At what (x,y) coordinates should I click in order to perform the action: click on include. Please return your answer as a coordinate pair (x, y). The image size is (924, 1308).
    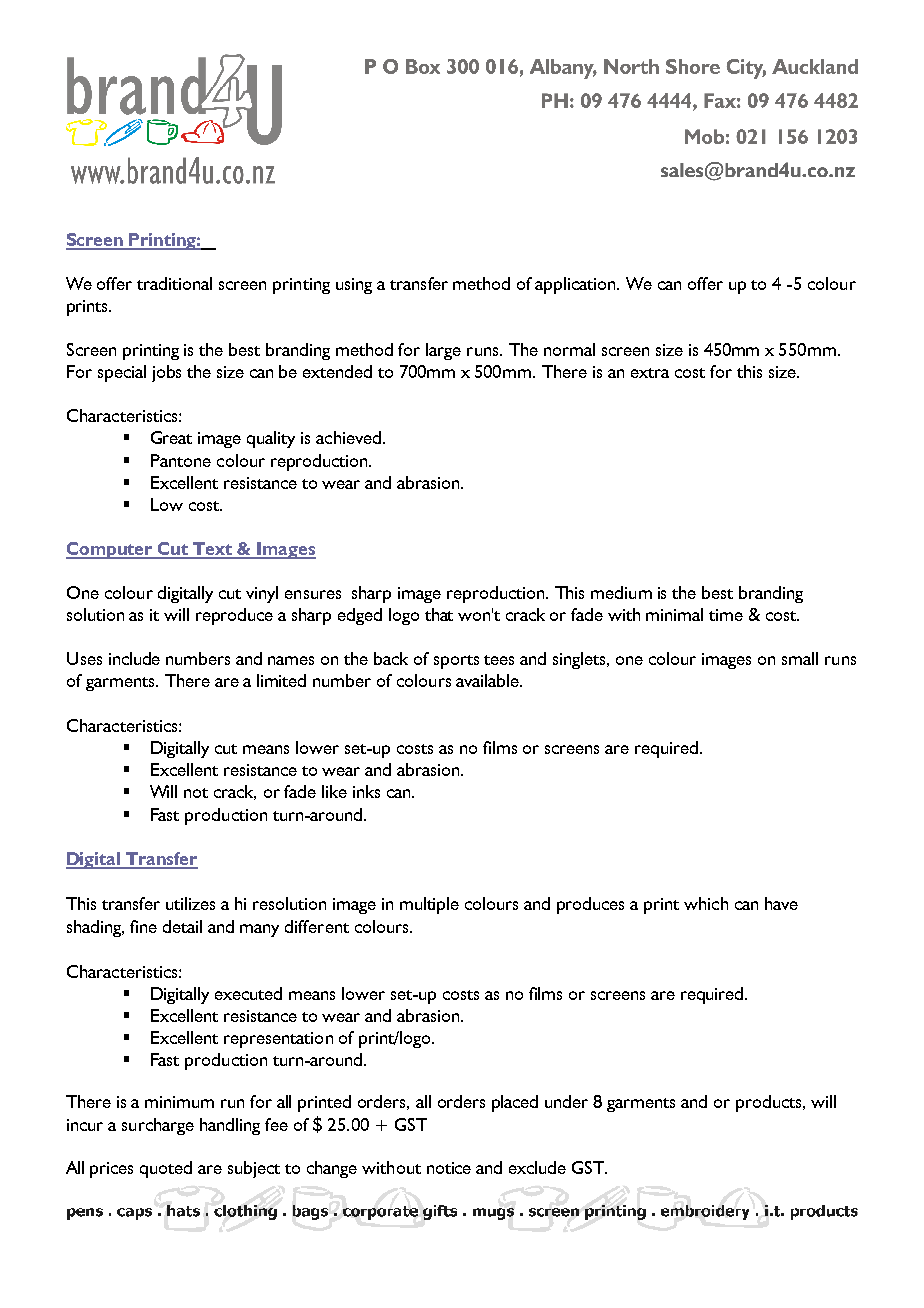
    Looking at the image, I should click on (134, 658).
